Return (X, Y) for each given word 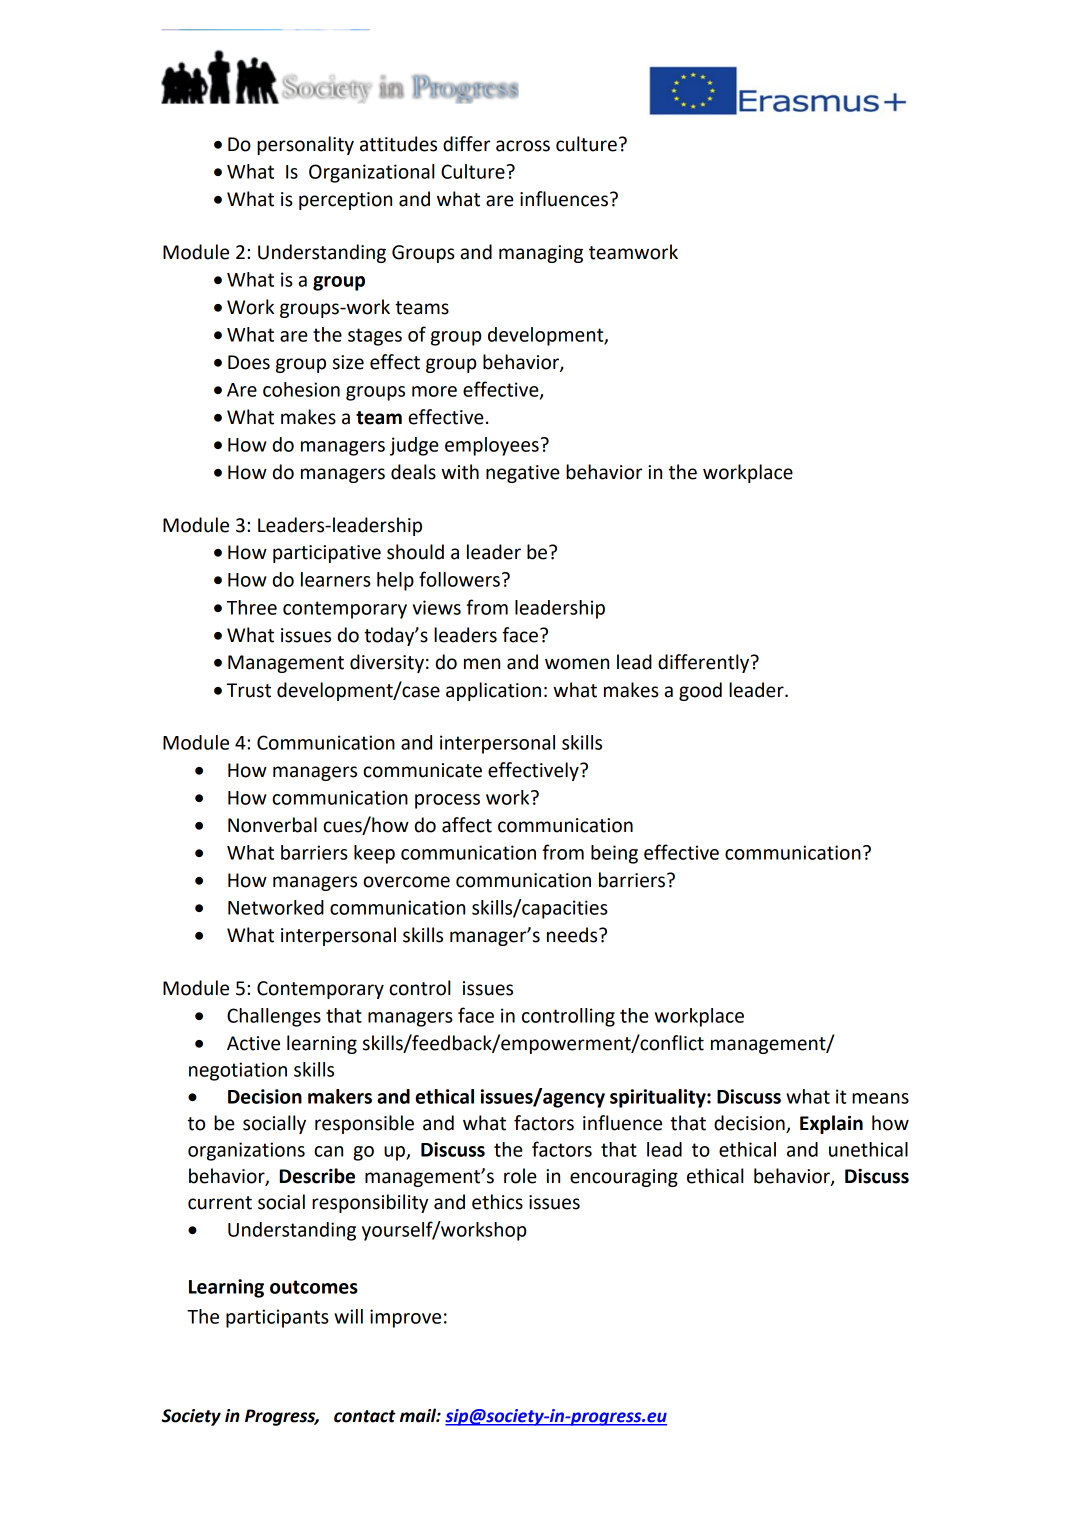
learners (336, 579)
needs (573, 935)
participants (277, 1318)
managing (541, 254)
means (880, 1098)
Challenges (274, 1017)
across (523, 146)
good (700, 691)
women (577, 664)
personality (305, 145)
